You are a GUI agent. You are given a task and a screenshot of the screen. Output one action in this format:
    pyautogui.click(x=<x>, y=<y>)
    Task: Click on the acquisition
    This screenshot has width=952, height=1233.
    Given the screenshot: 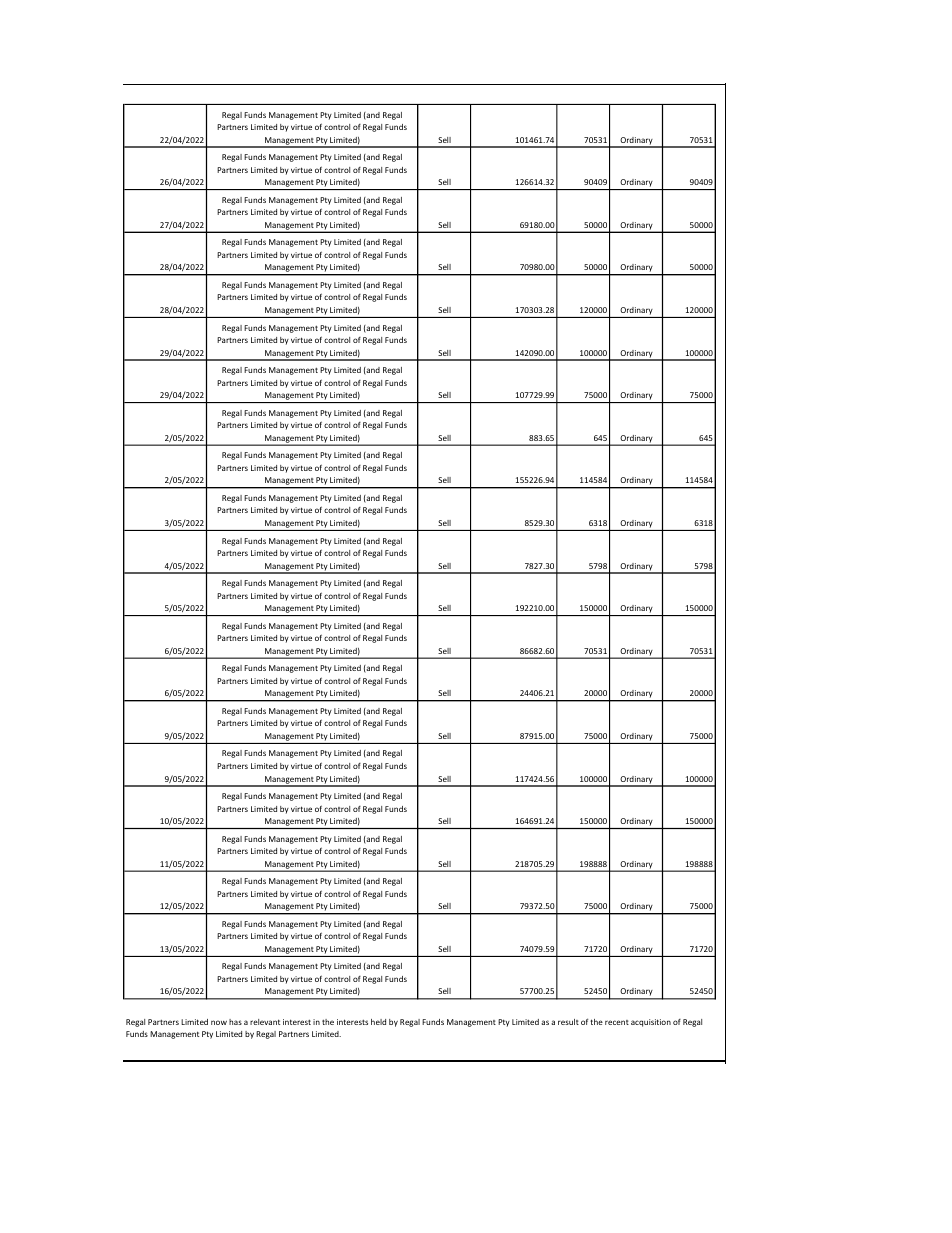 What is the action you would take?
    pyautogui.click(x=651, y=1023)
